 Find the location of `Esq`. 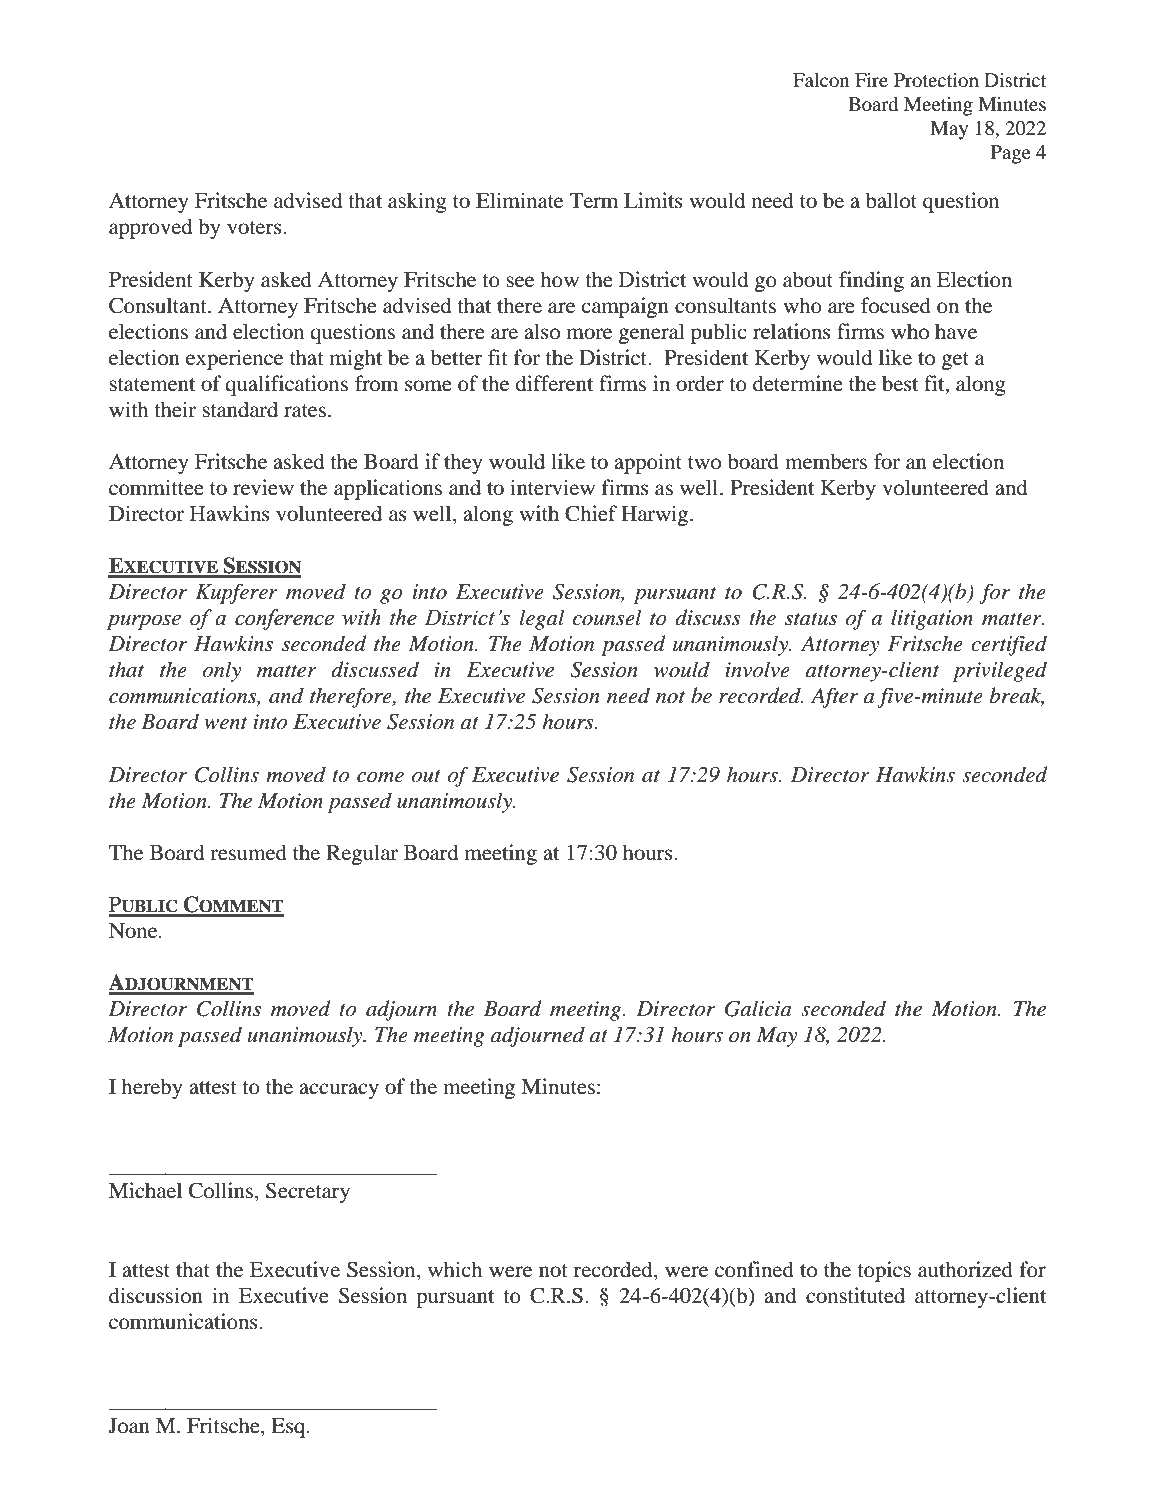

Esq is located at coordinates (289, 1428).
